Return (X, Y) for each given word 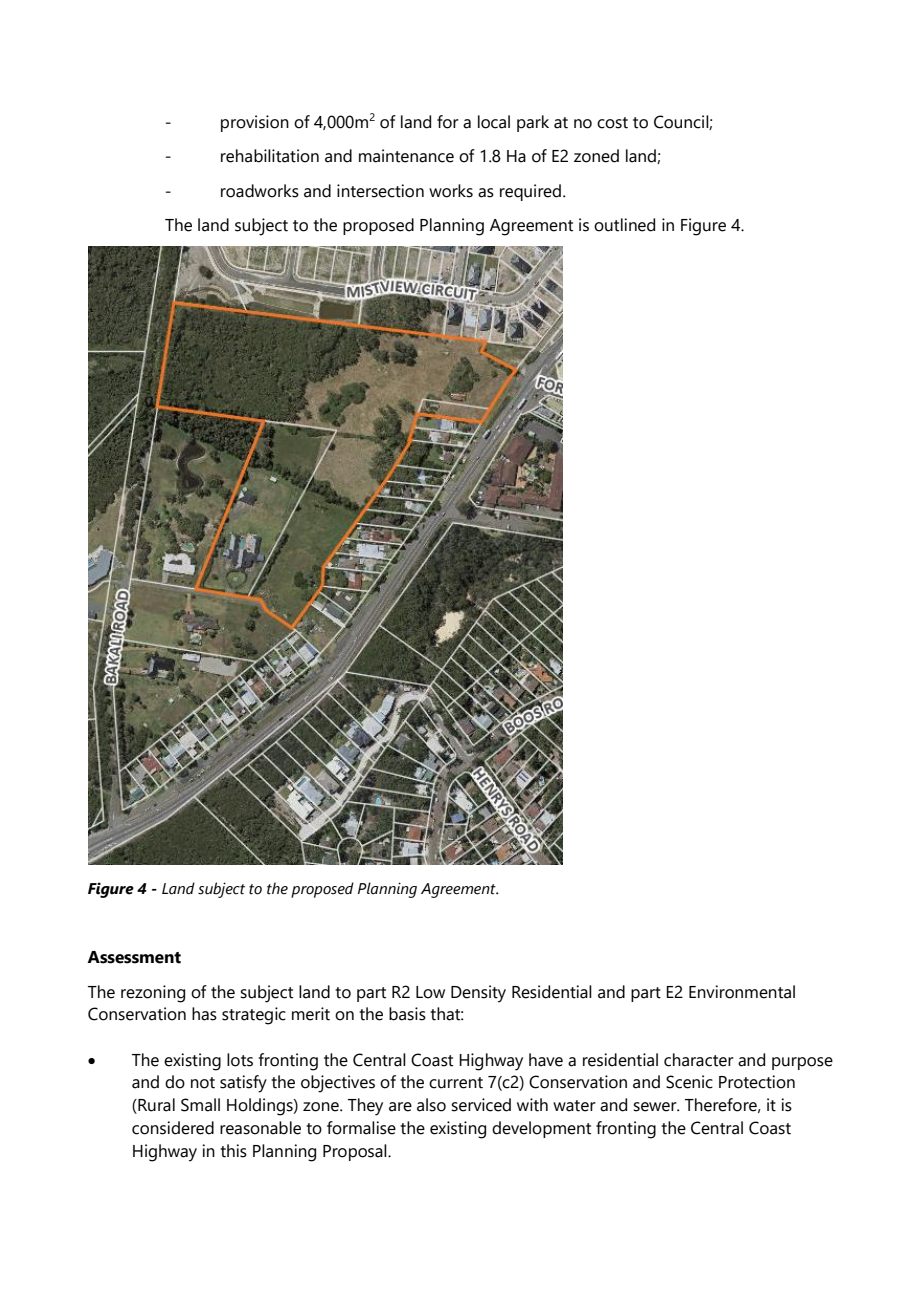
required (530, 192)
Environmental (742, 992)
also (431, 1105)
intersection (380, 191)
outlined (624, 225)
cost (612, 123)
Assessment (134, 957)
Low (430, 992)
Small (200, 1105)
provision (255, 123)
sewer (656, 1107)
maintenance (406, 156)
